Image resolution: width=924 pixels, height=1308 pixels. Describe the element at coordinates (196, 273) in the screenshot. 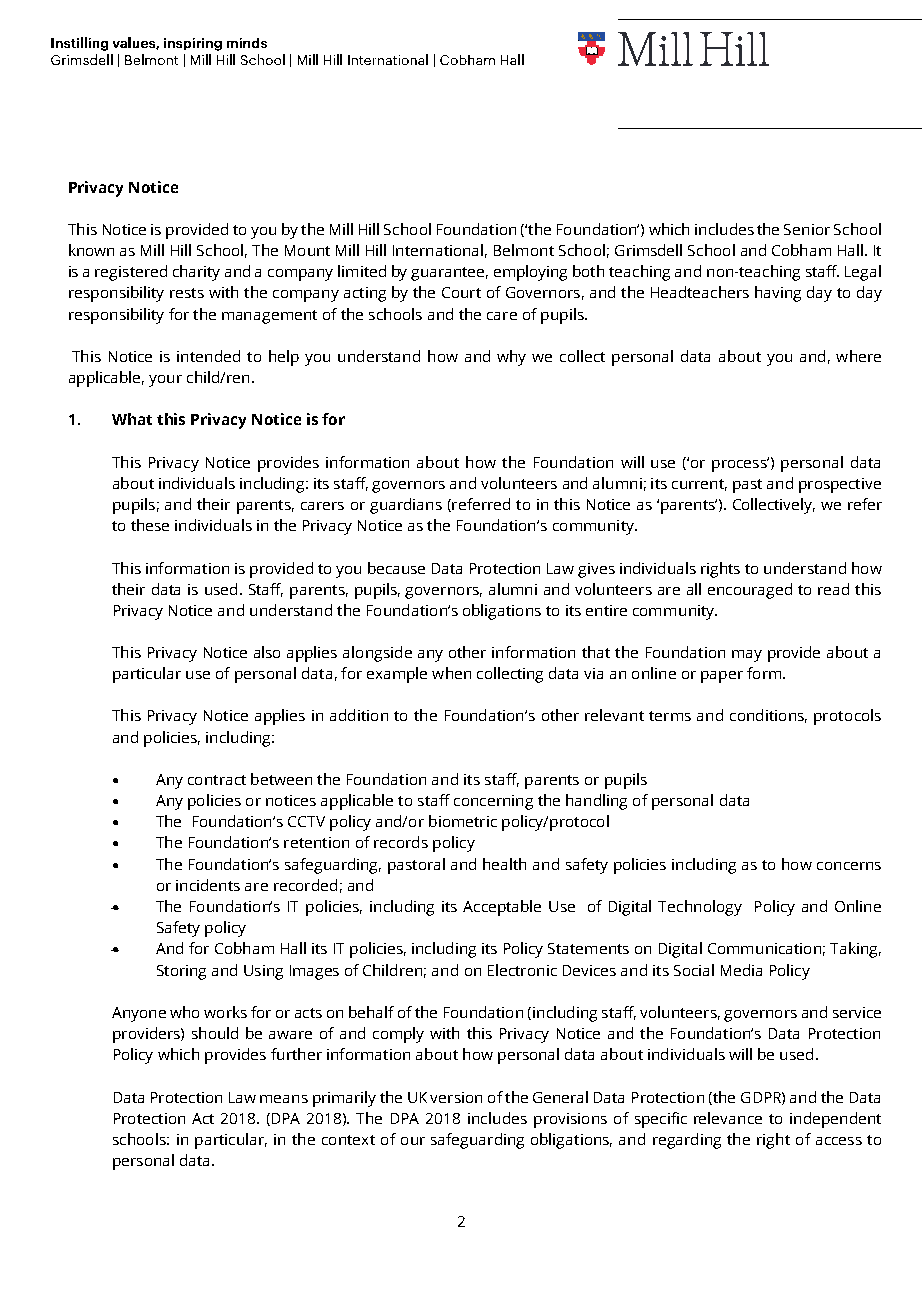

I see `charity` at that location.
